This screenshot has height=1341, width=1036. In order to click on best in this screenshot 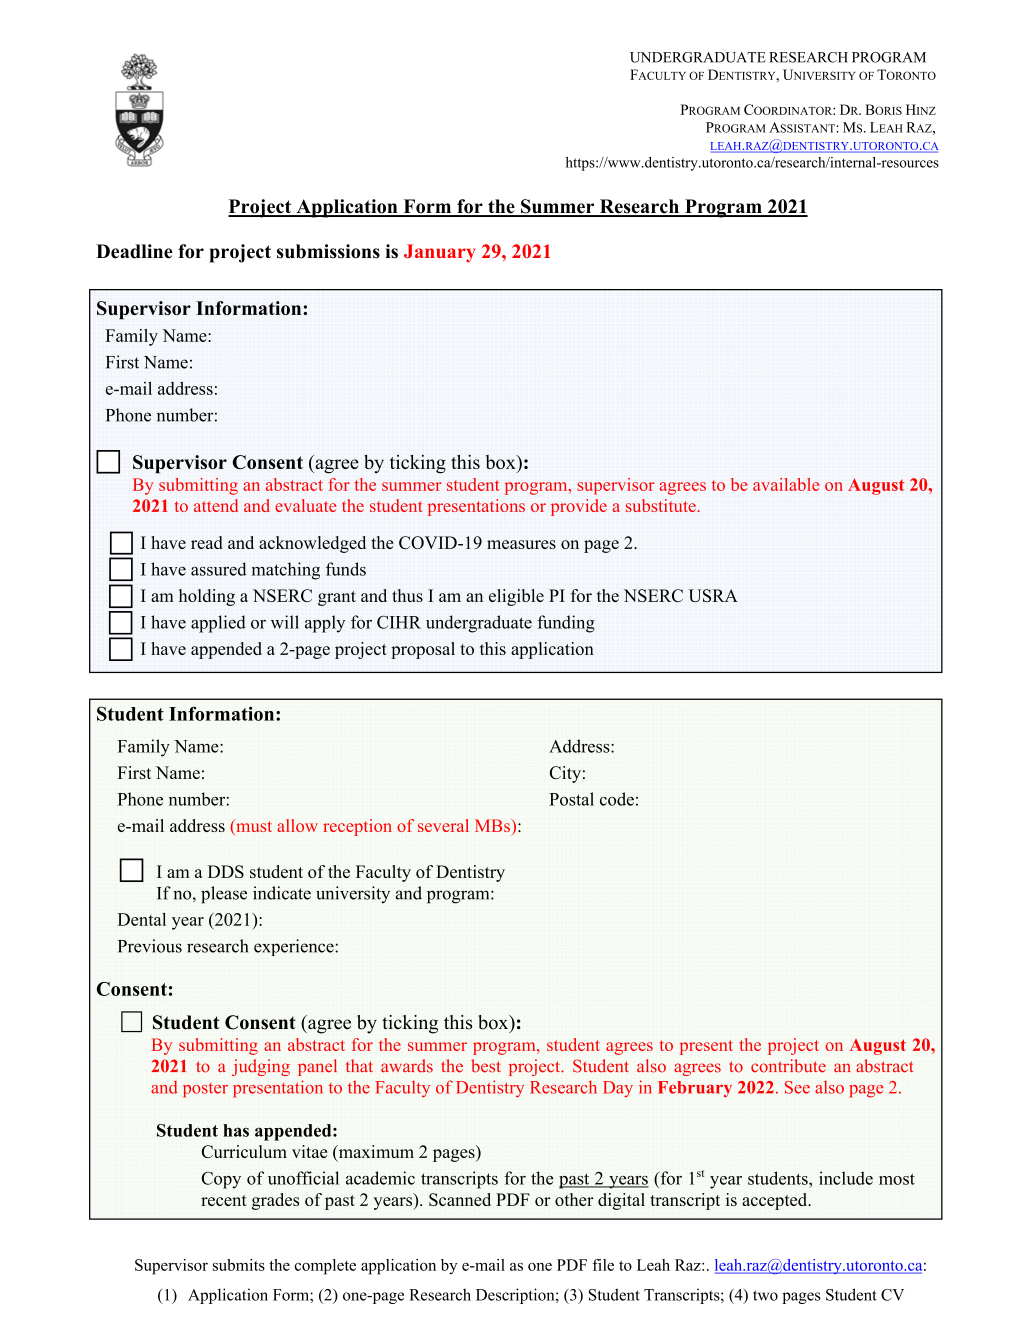, I will do `click(486, 1066)`.
